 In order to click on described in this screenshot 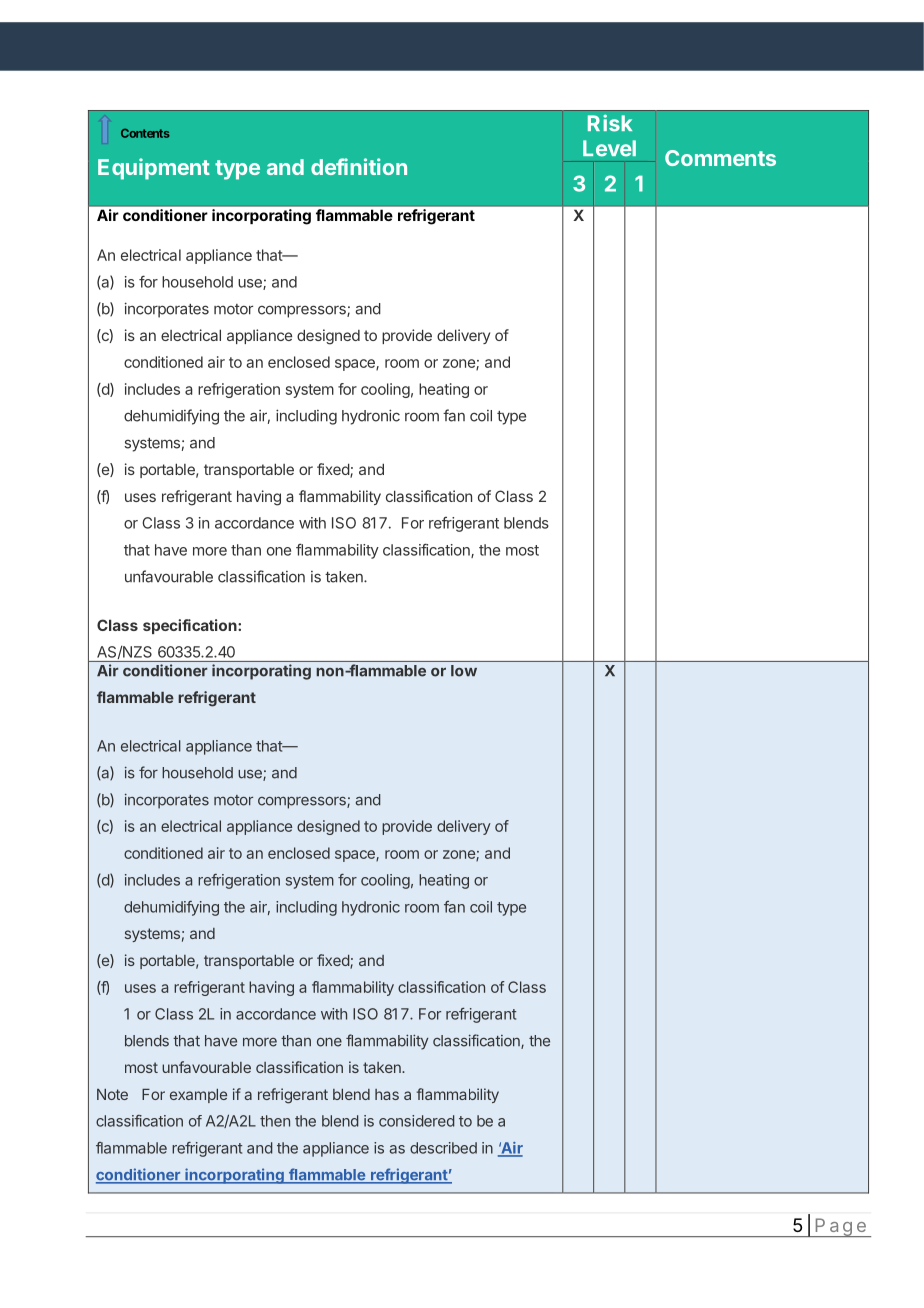, I will do `click(443, 1148)`.
